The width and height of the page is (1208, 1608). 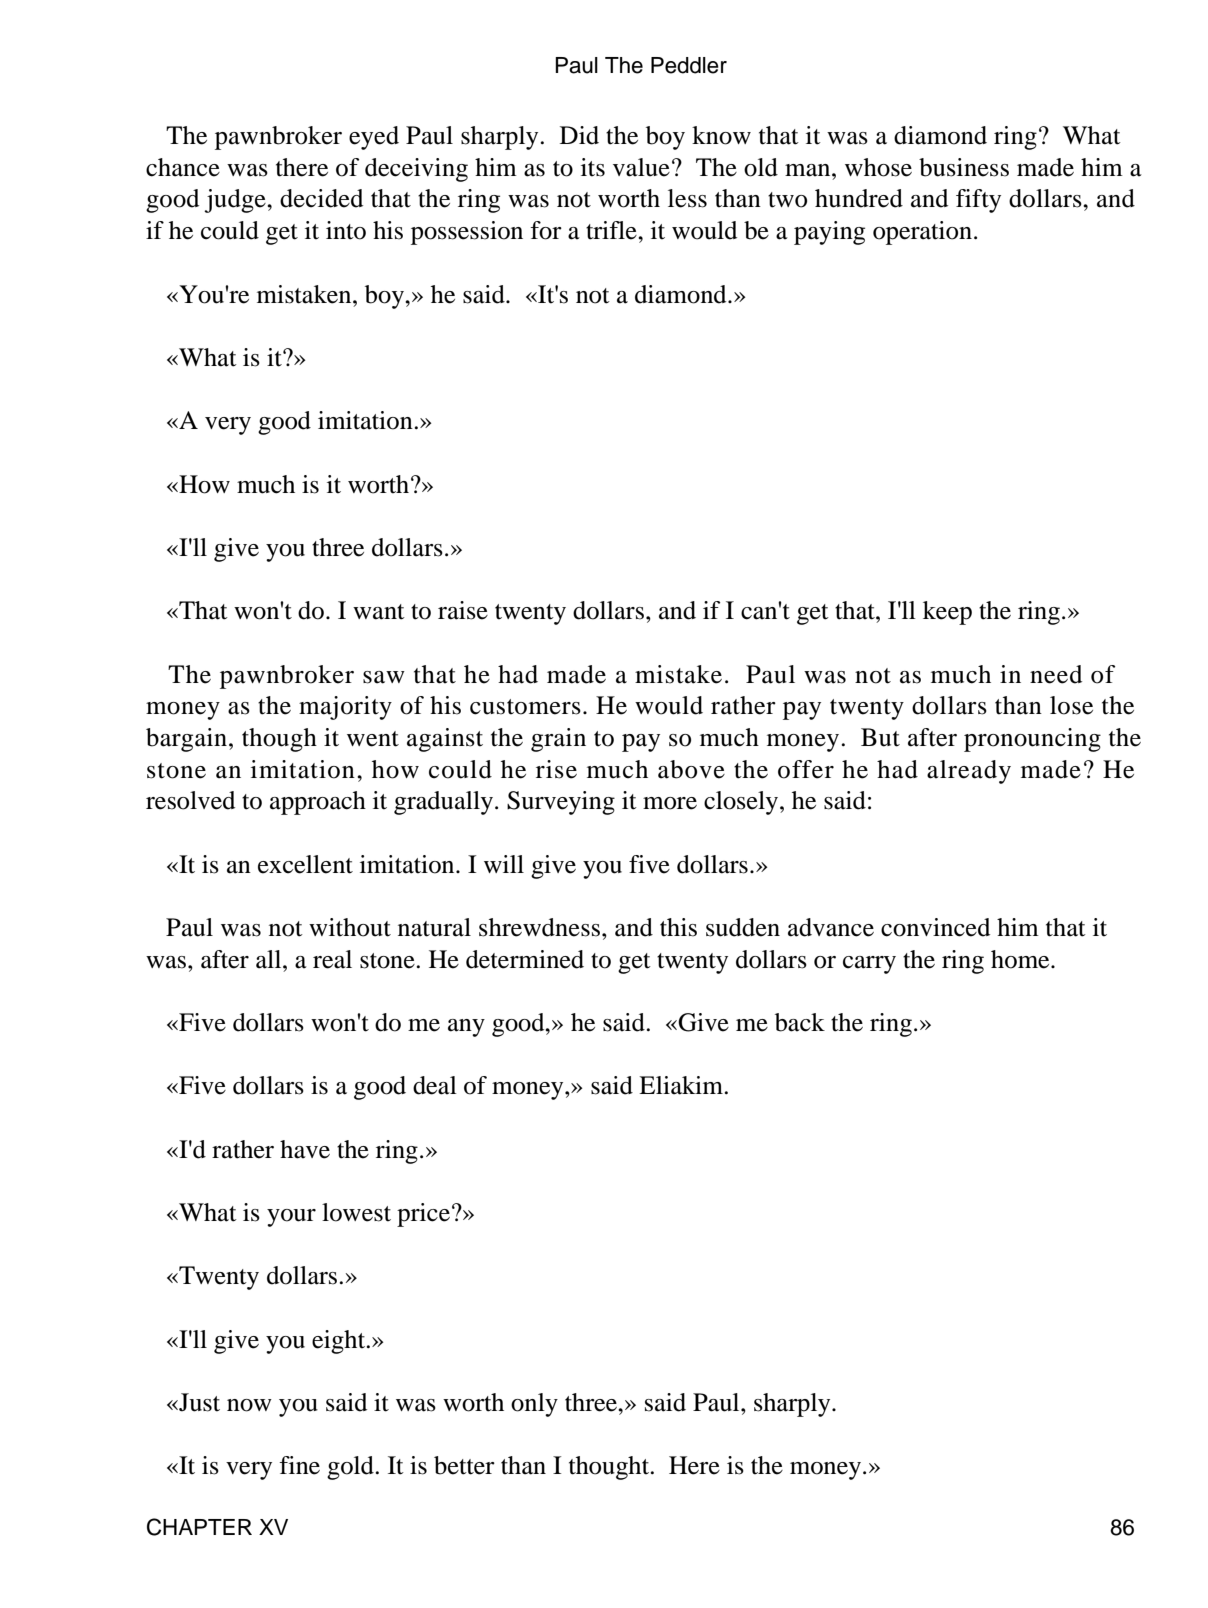 What do you see at coordinates (318, 803) in the page?
I see `approach` at bounding box center [318, 803].
